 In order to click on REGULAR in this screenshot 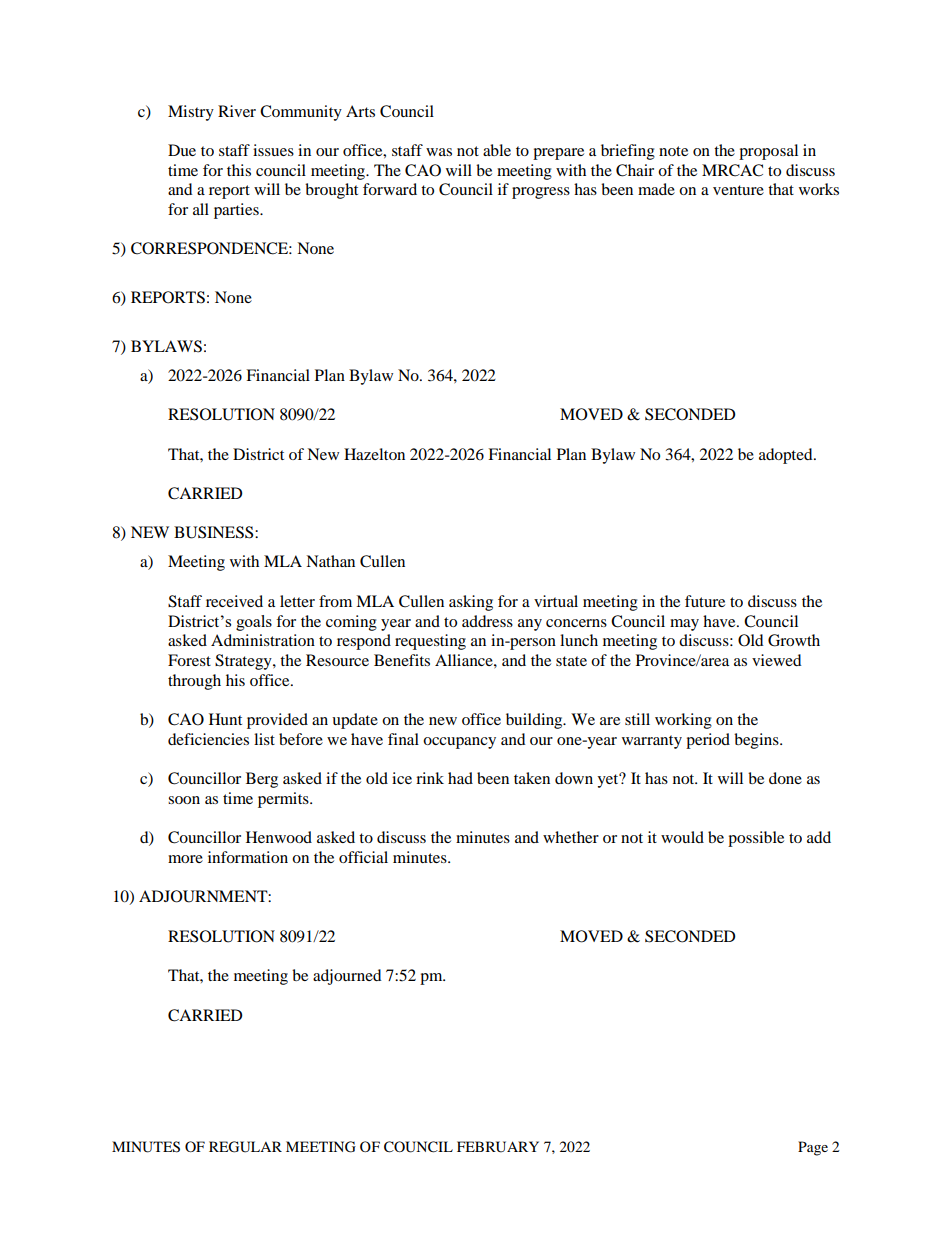, I will do `click(245, 1147)`.
